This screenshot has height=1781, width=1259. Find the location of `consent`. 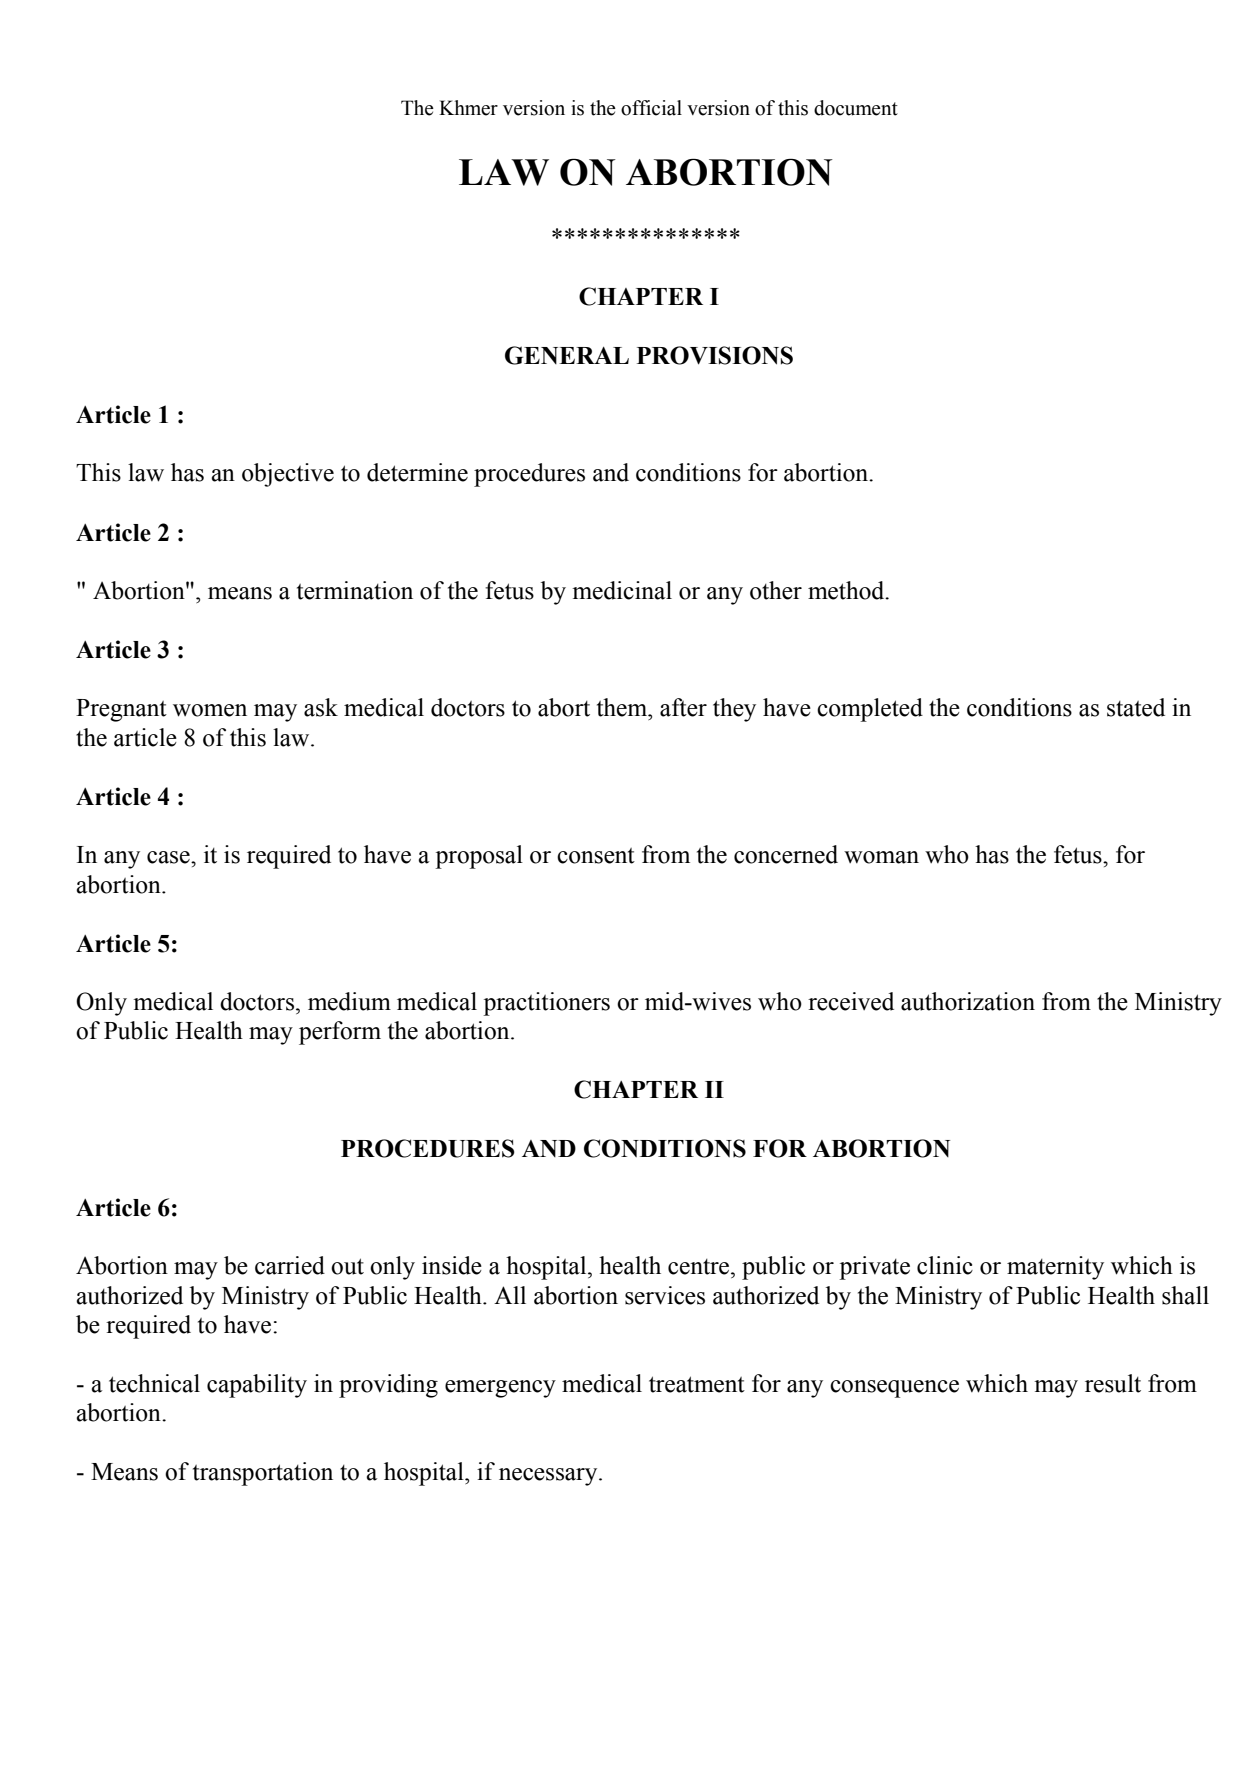

consent is located at coordinates (596, 856).
